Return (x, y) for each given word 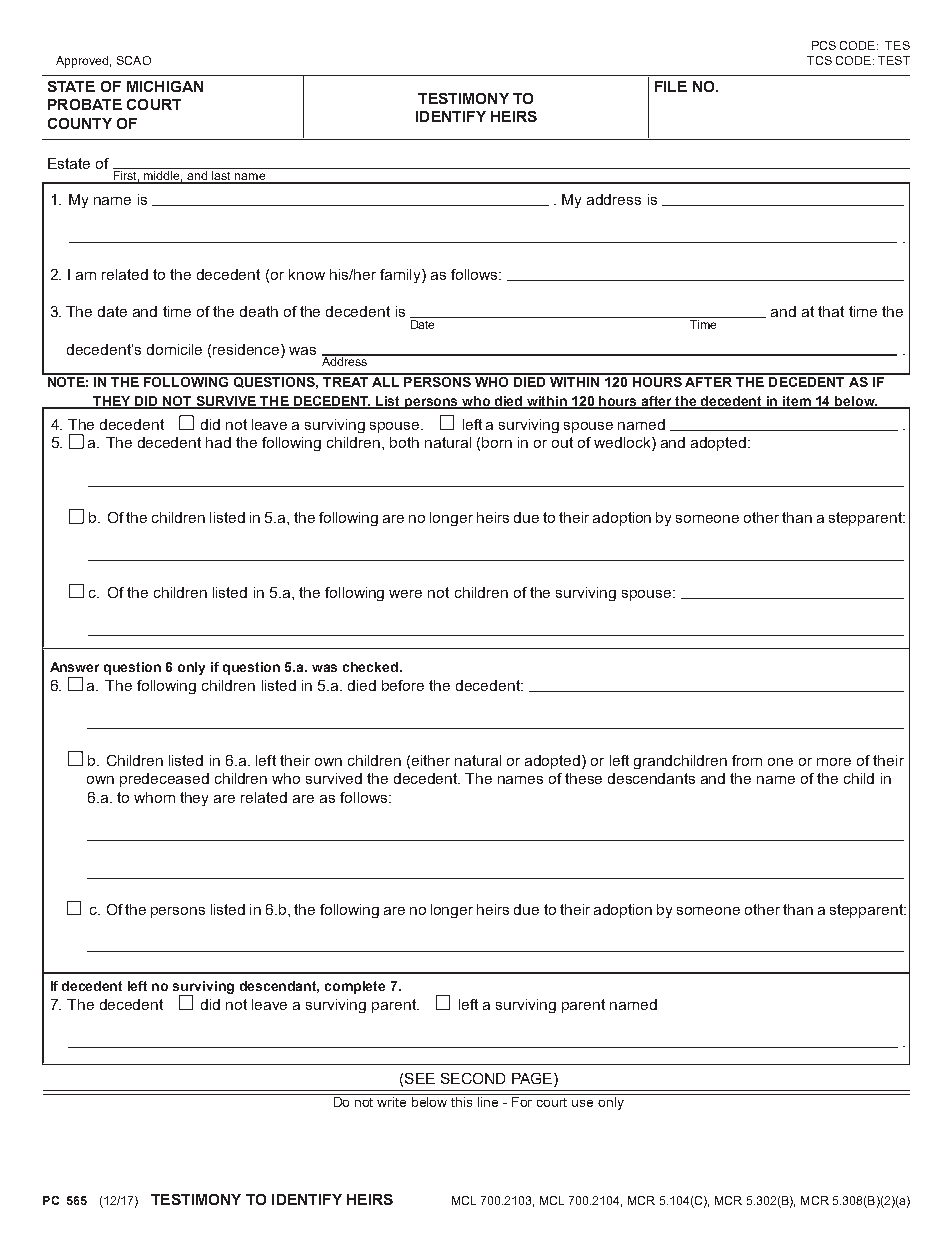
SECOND (473, 1078)
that (831, 311)
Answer (74, 667)
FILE (671, 86)
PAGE (532, 1078)
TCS (819, 60)
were (405, 594)
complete (355, 987)
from (747, 760)
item (797, 402)
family (401, 276)
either (431, 760)
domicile (174, 349)
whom (154, 797)
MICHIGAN (165, 86)
